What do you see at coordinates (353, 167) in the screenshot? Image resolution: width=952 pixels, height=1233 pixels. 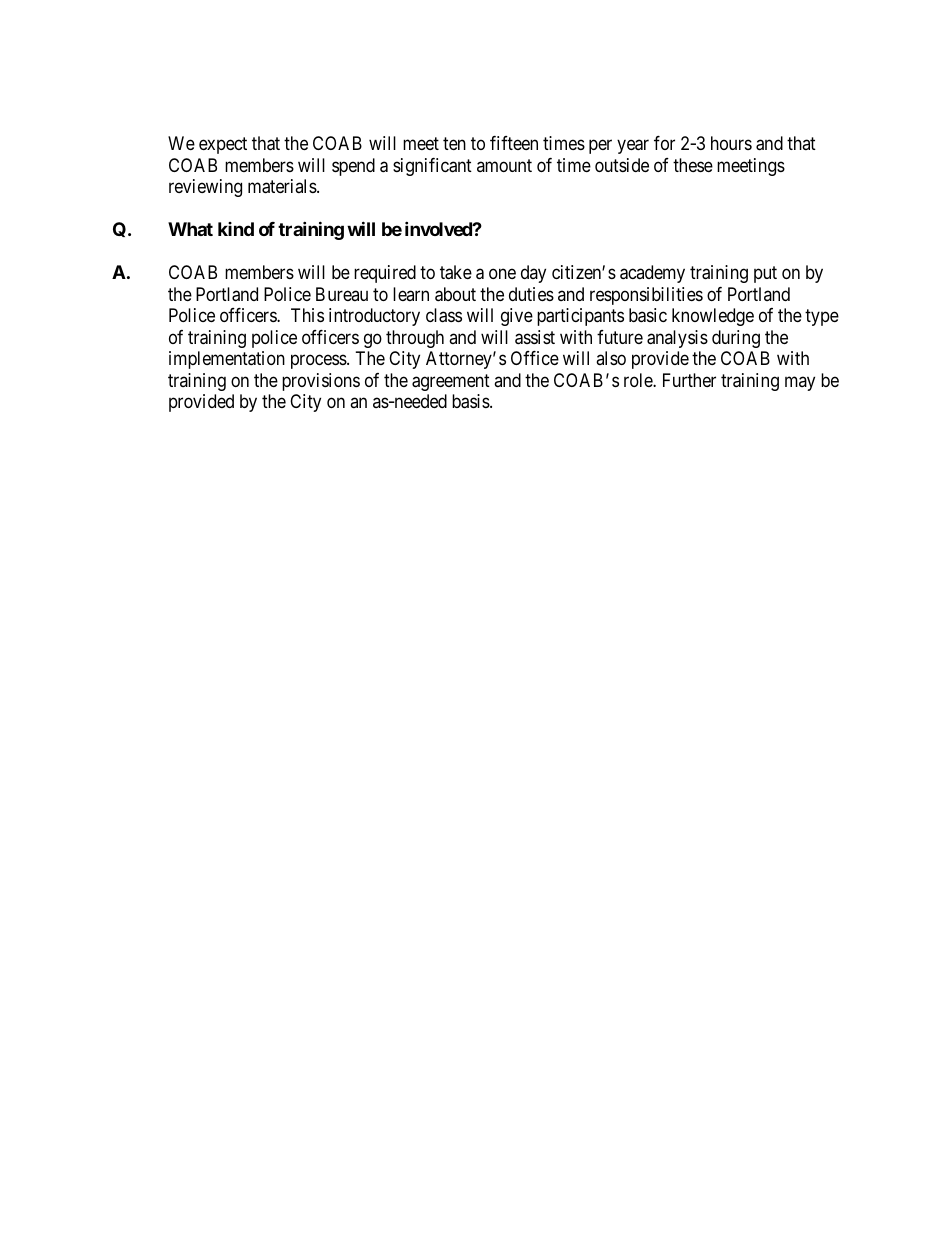 I see `spend` at bounding box center [353, 167].
